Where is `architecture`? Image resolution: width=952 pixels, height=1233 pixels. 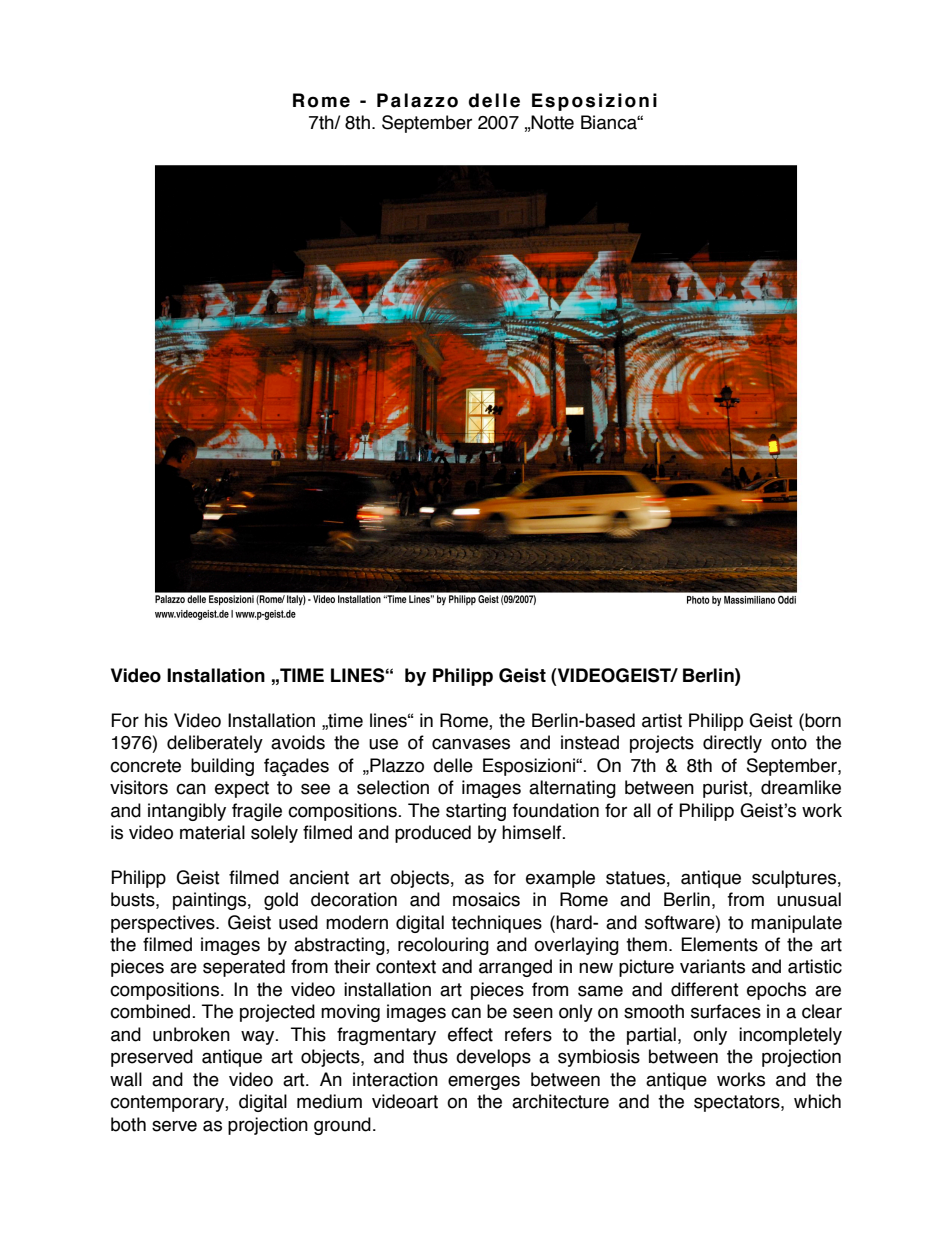 architecture is located at coordinates (560, 1101).
